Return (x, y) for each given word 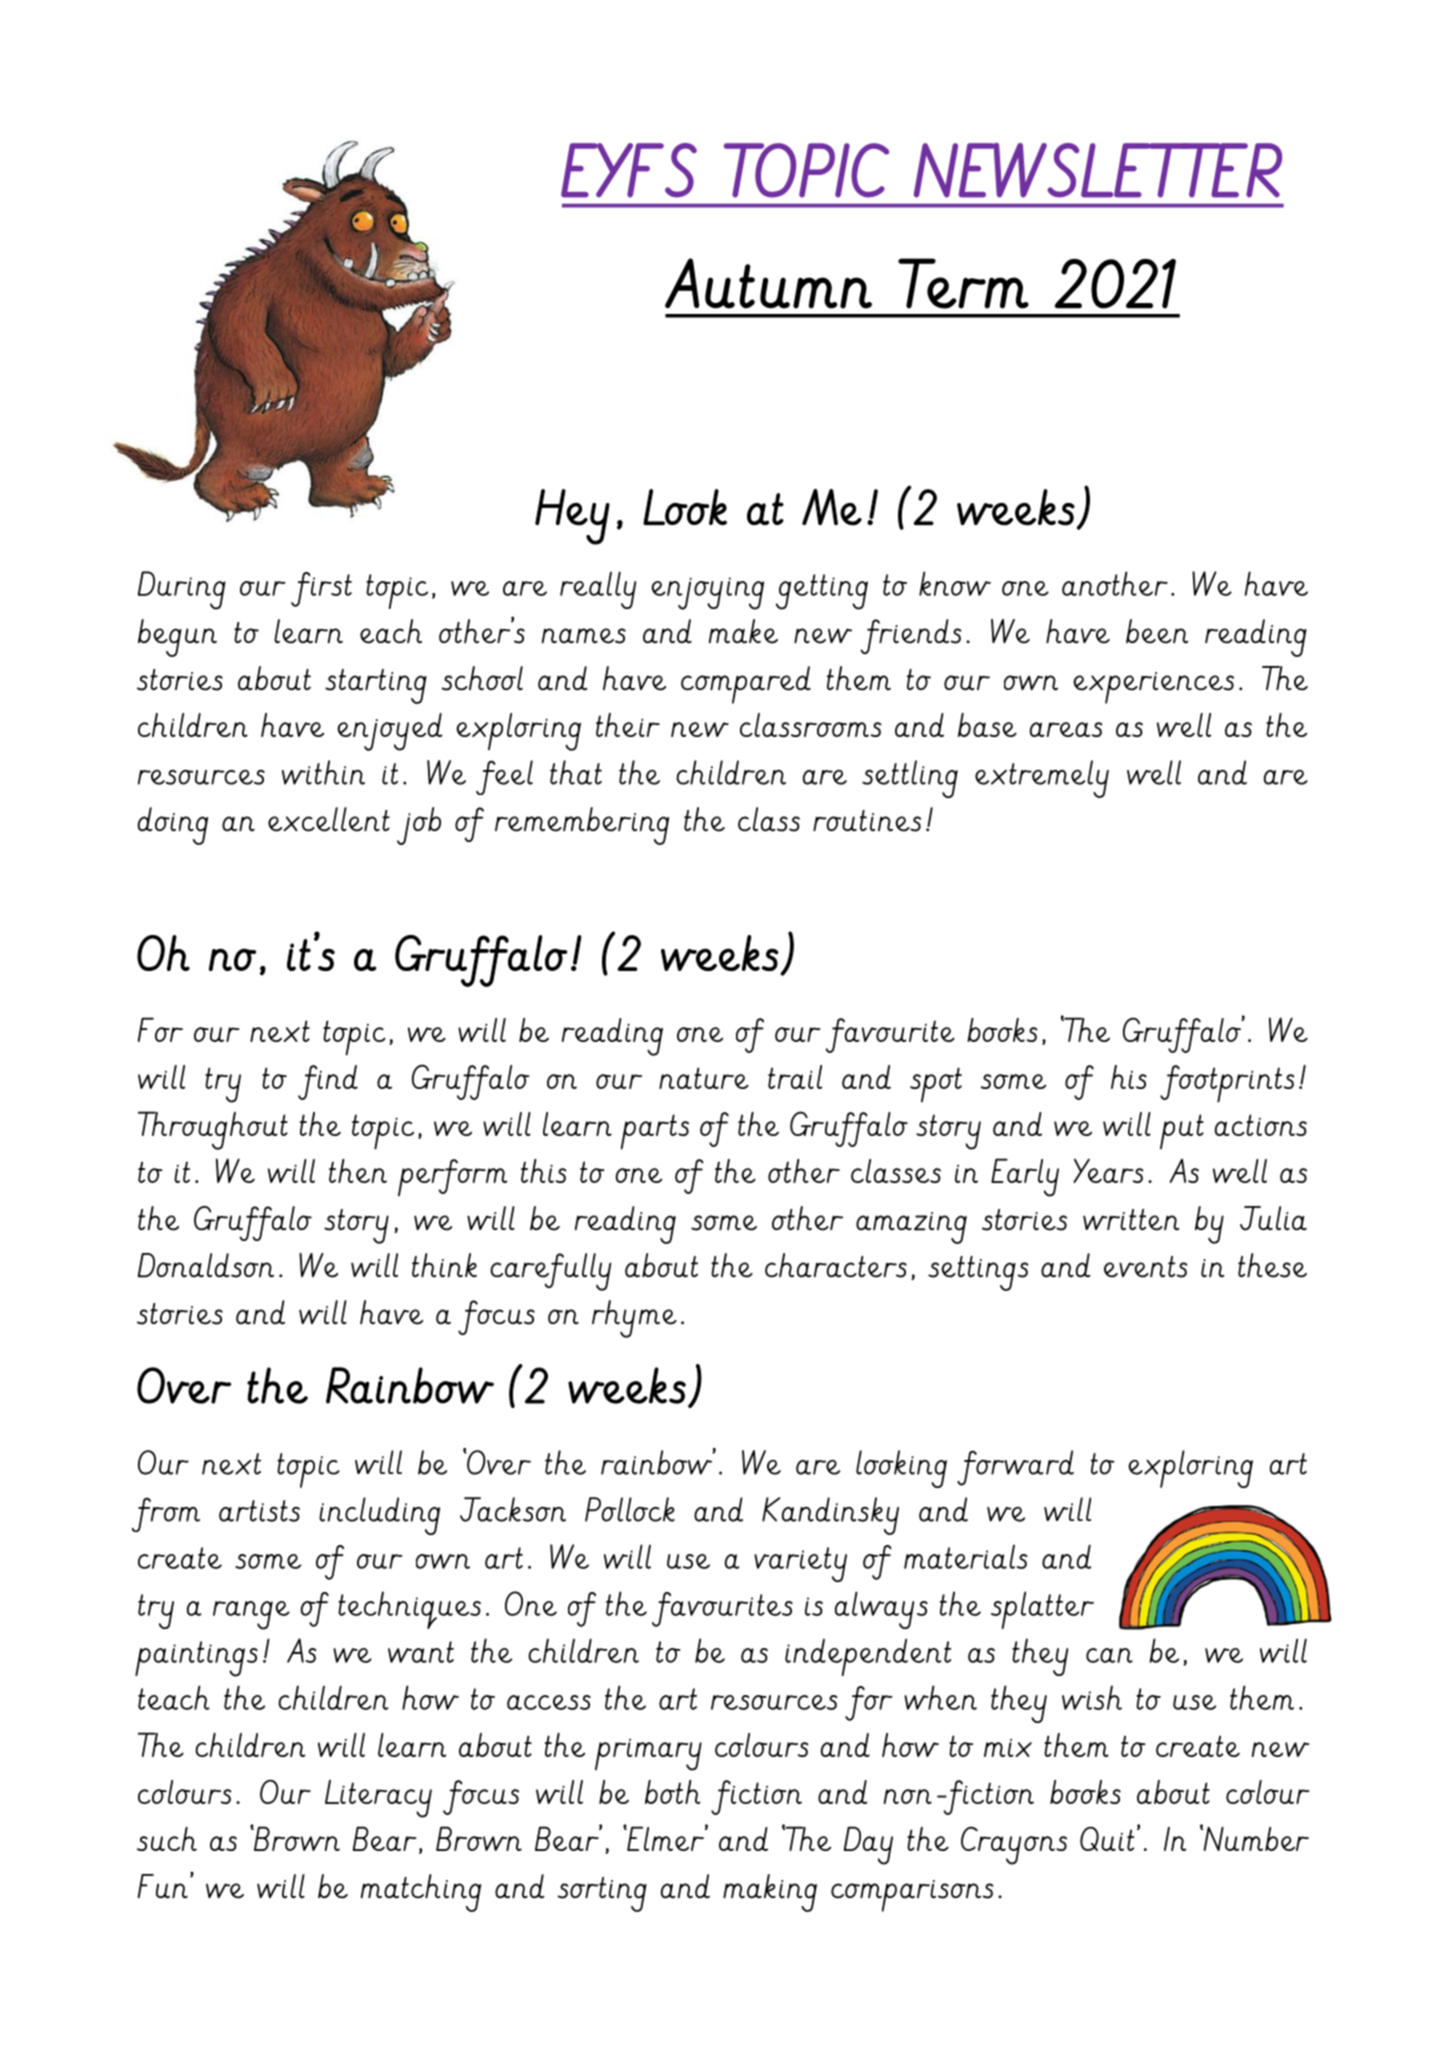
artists (259, 1511)
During (182, 590)
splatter (1042, 1610)
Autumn (768, 283)
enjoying (707, 593)
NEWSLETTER (1098, 170)
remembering (582, 826)
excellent (329, 819)
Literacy (378, 1799)
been (1157, 631)
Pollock (630, 1509)
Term (963, 283)
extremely (1042, 779)
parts (655, 1132)
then (358, 1171)
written (1131, 1220)
